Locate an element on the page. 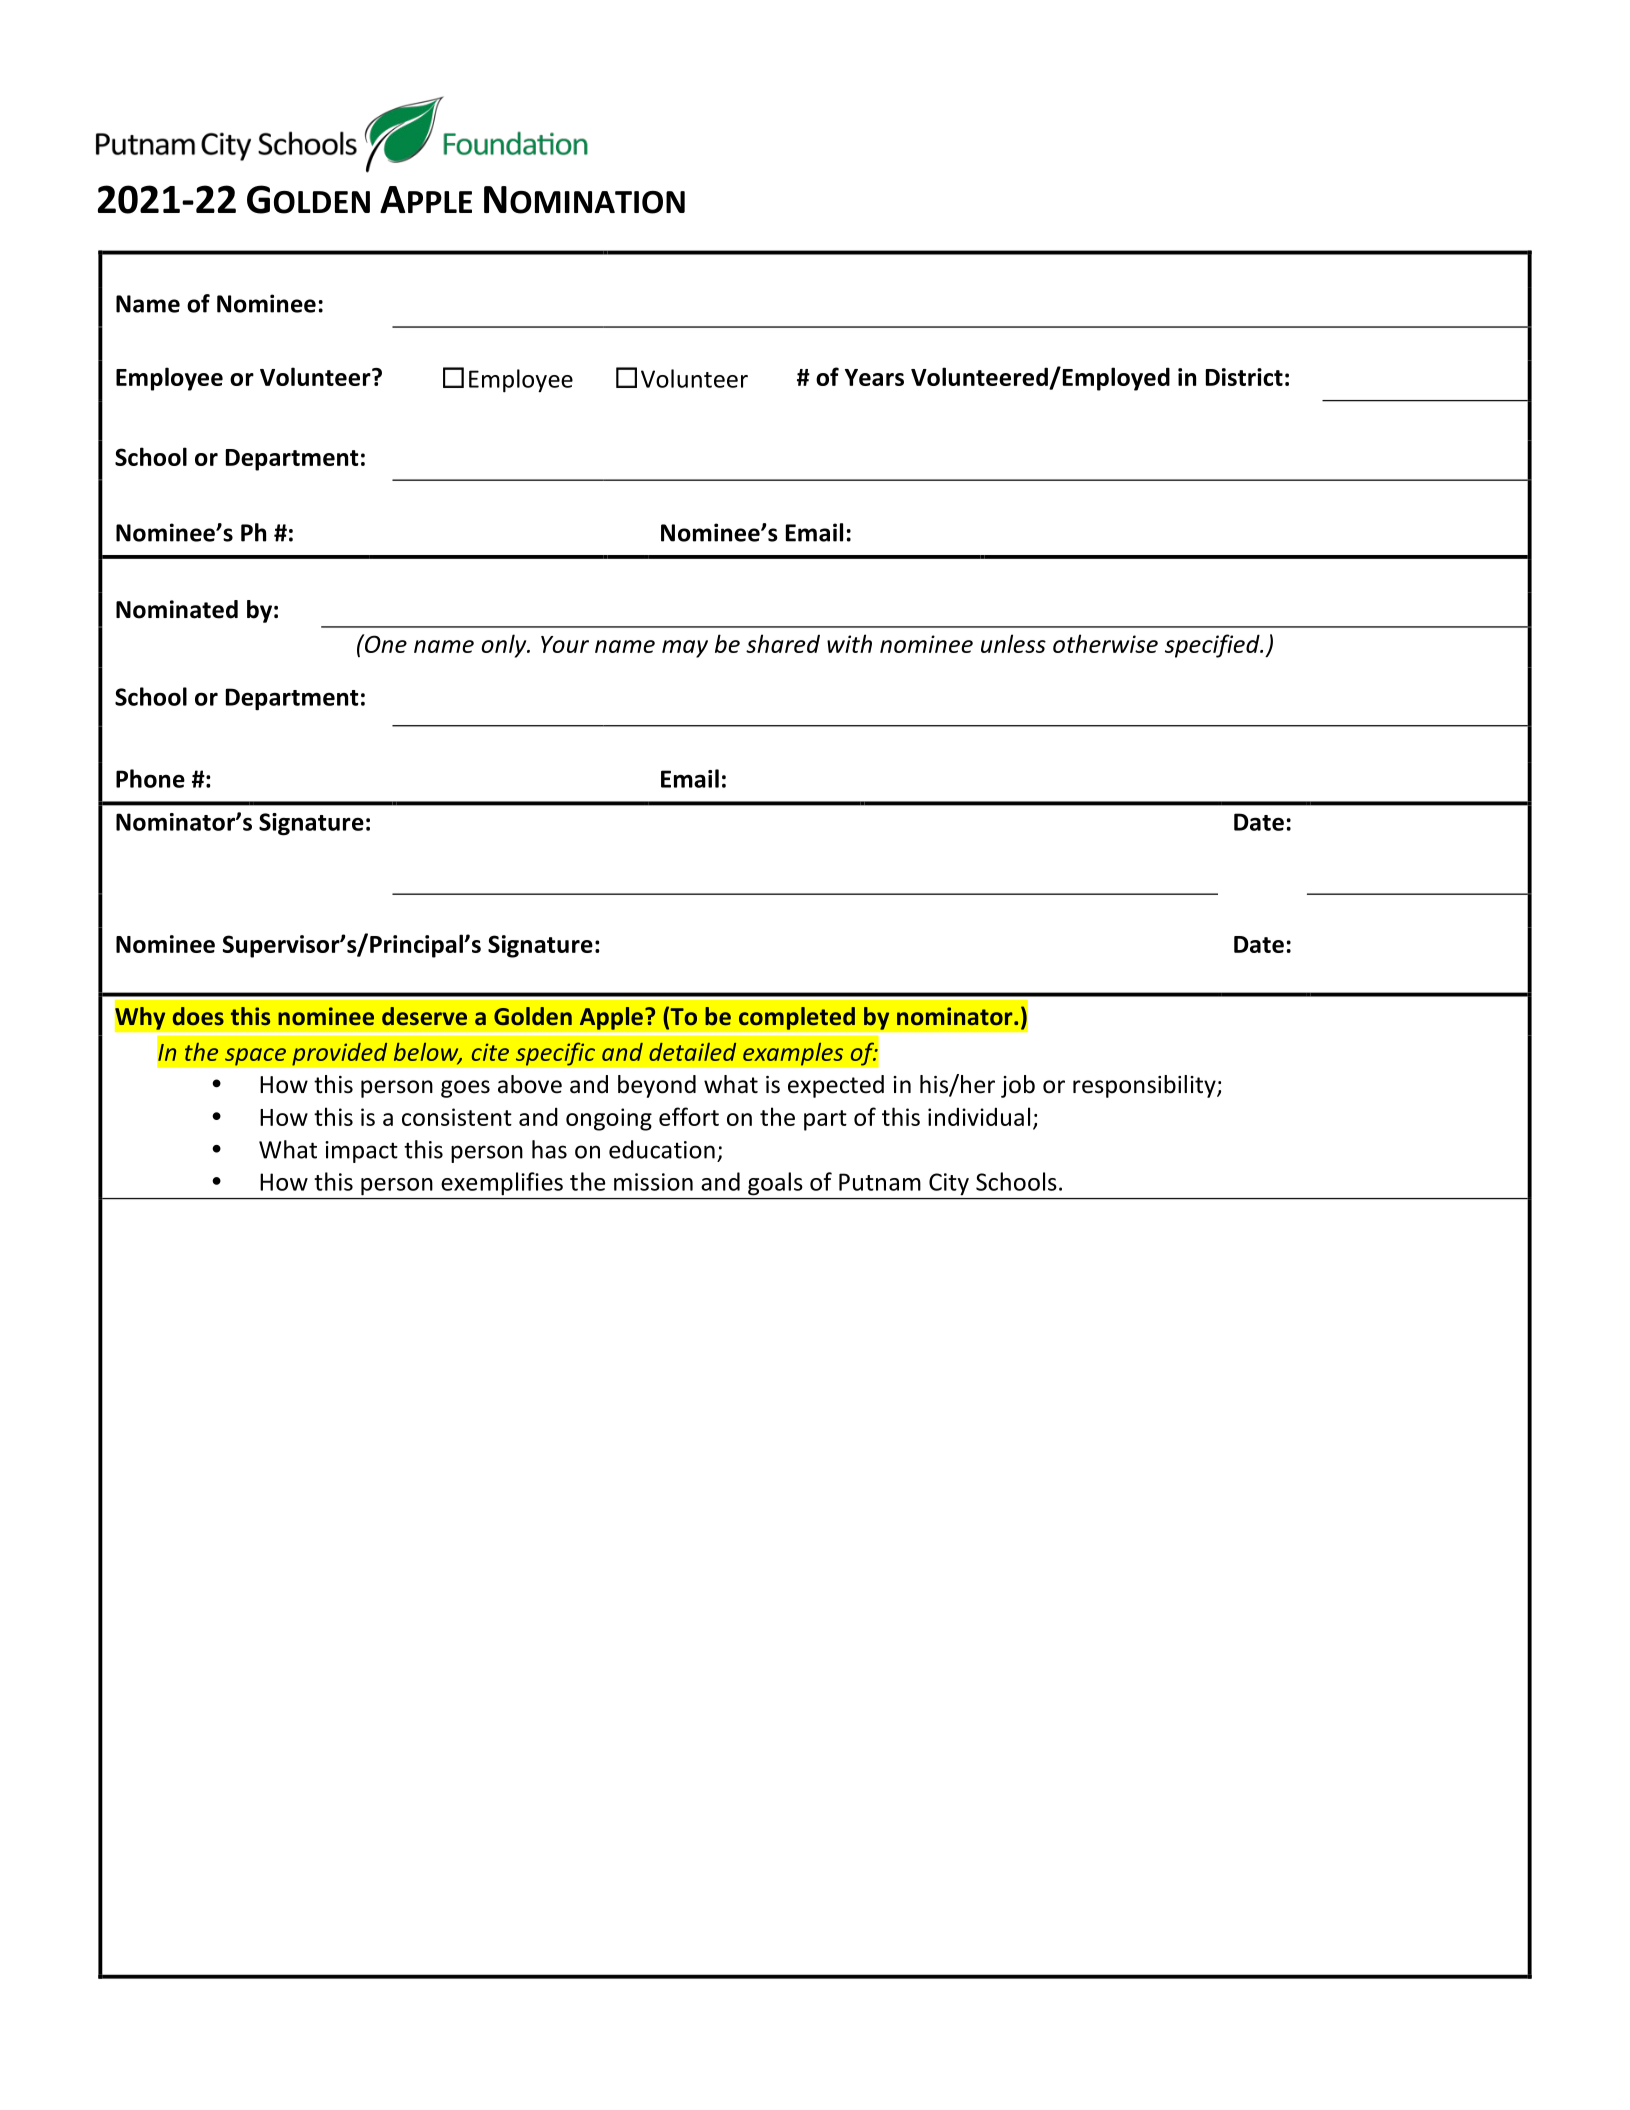 This image has height=2110, width=1630. specified is located at coordinates (1213, 646).
